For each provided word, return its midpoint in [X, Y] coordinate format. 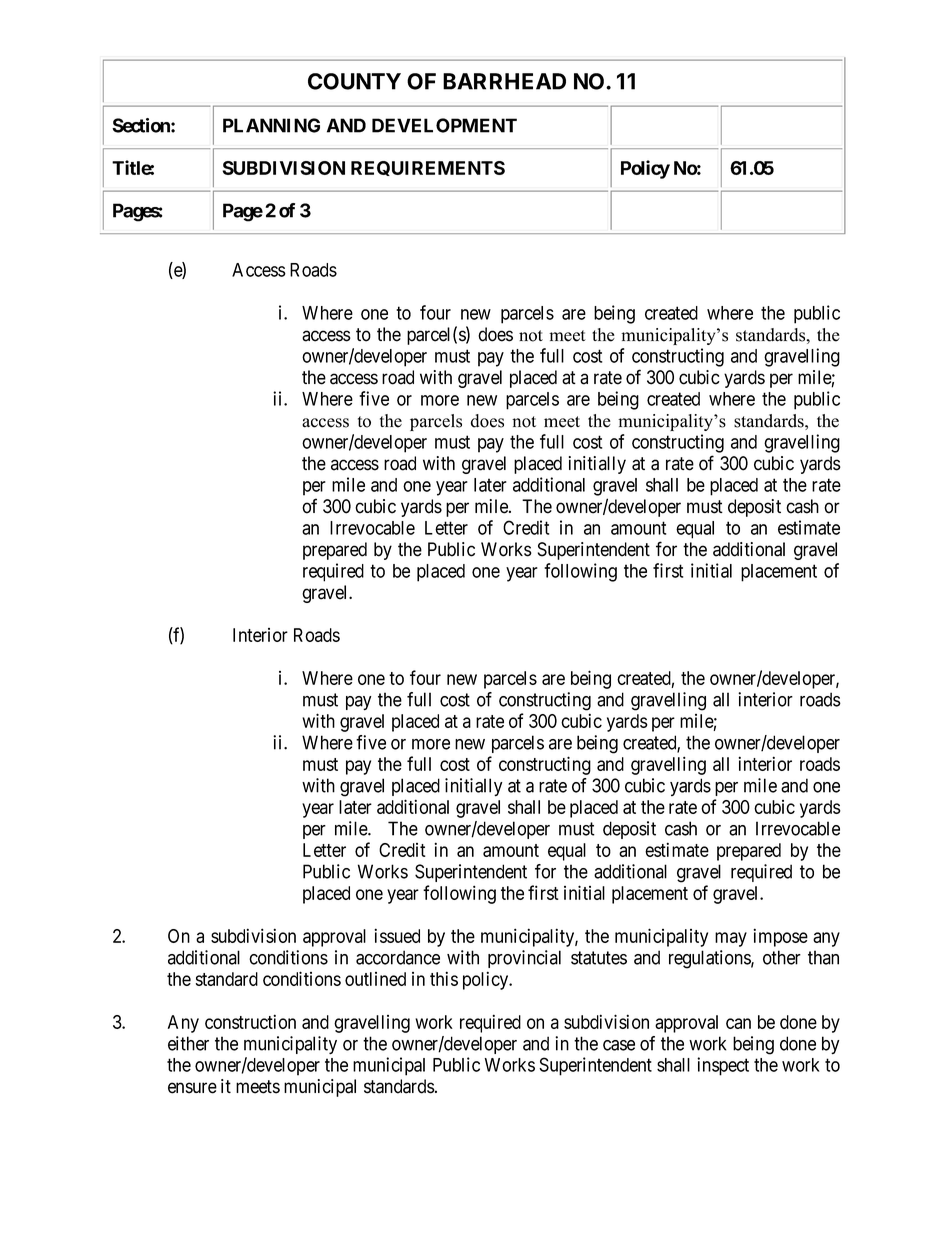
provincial [524, 959]
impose [780, 937]
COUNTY [354, 81]
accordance [398, 957]
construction [250, 1021]
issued [397, 935]
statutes [599, 958]
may [731, 939]
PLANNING [271, 125]
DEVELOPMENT [444, 125]
